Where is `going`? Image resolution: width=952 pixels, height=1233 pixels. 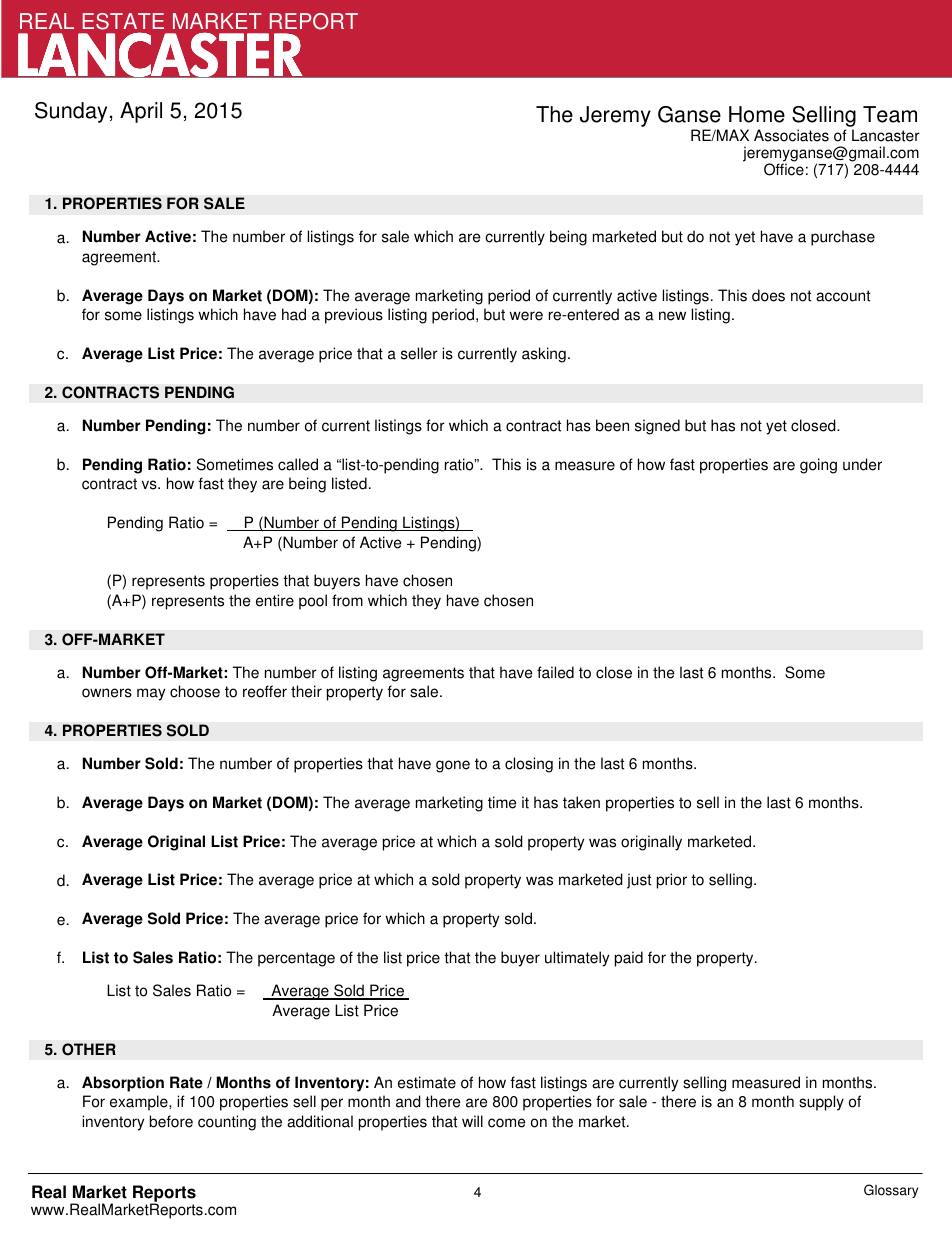
going is located at coordinates (818, 466).
